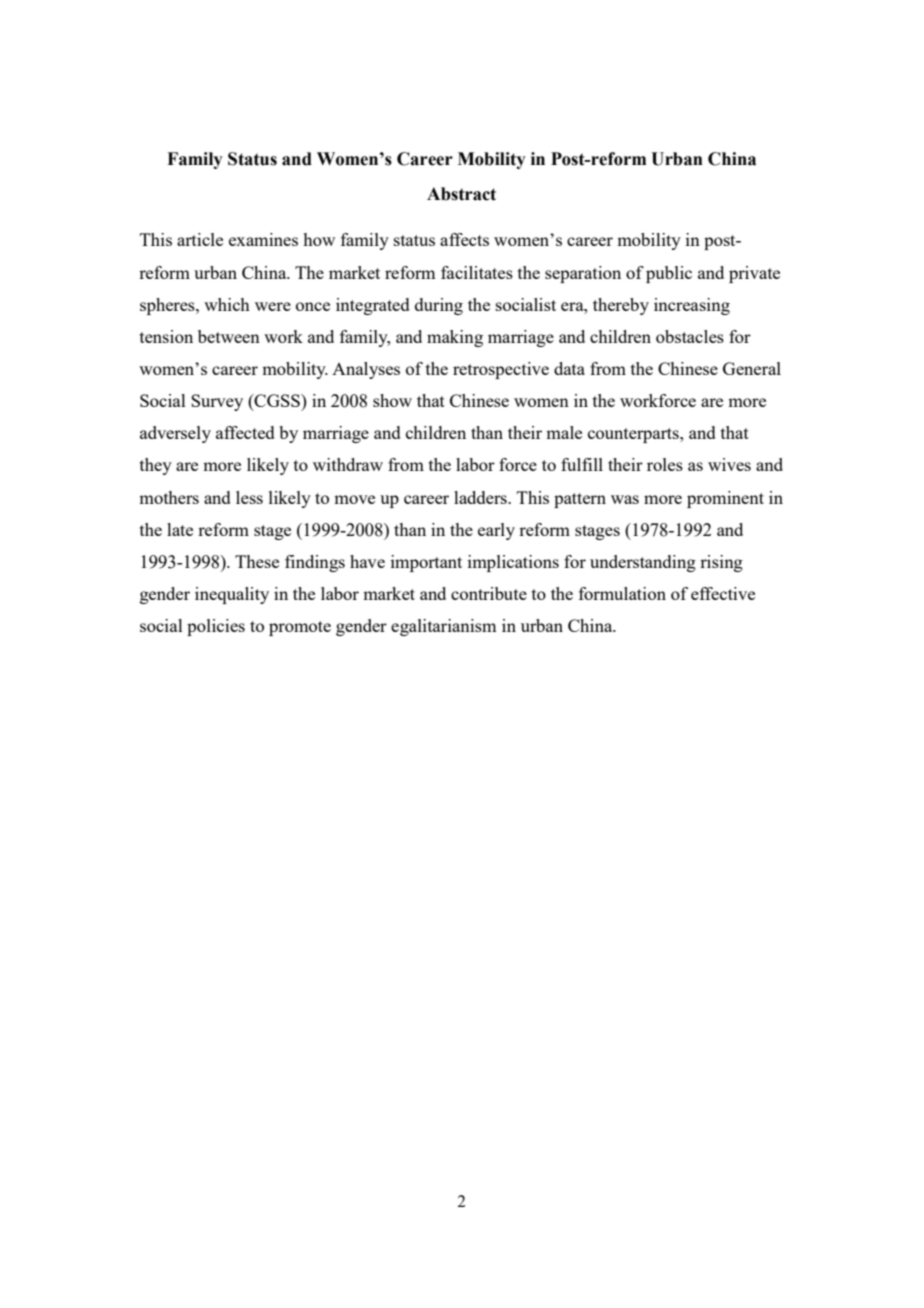 This page has width=924, height=1308. What do you see at coordinates (200, 239) in the page?
I see `article` at bounding box center [200, 239].
